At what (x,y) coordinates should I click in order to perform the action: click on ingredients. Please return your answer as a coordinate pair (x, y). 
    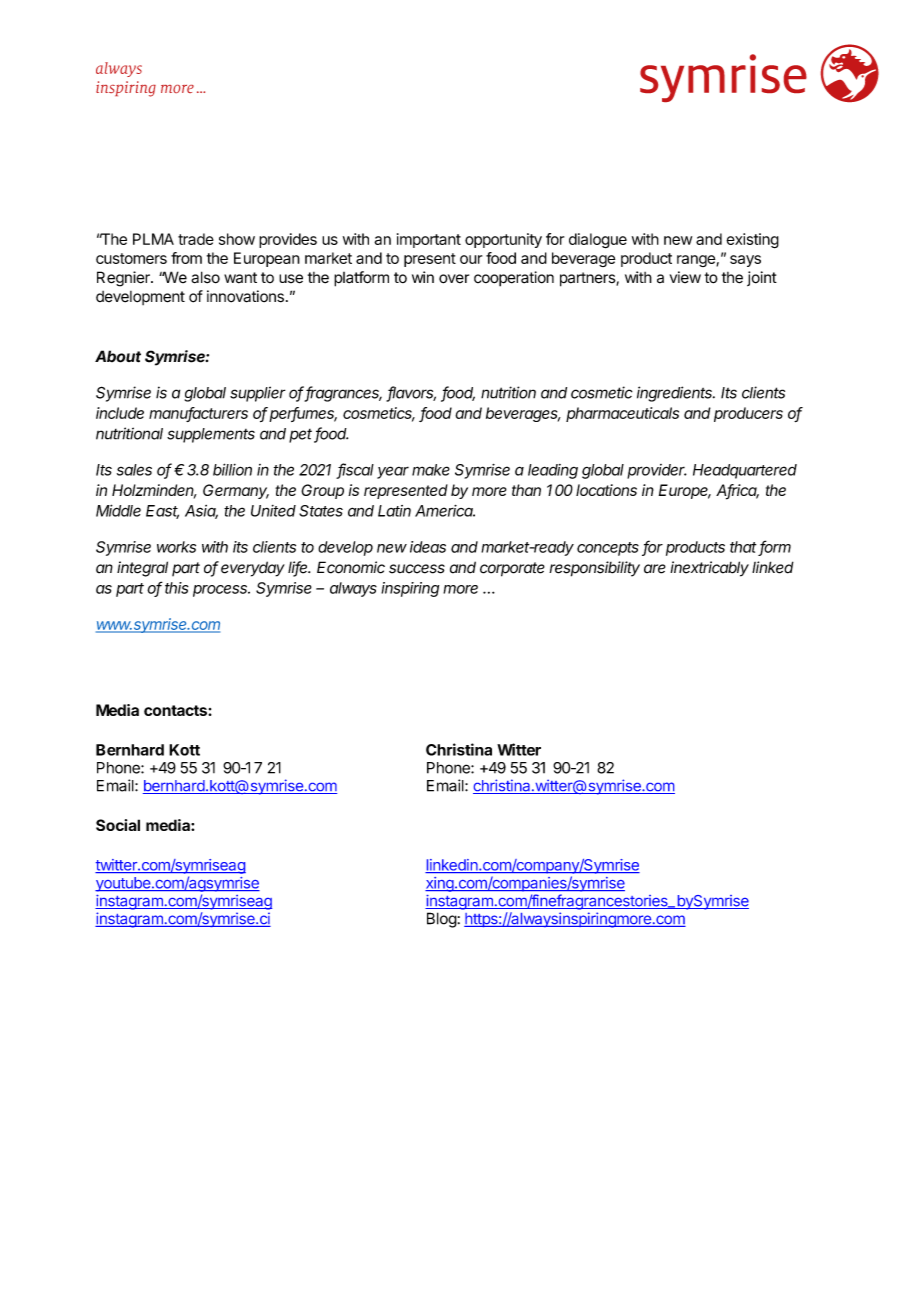
    Looking at the image, I should click on (676, 394).
